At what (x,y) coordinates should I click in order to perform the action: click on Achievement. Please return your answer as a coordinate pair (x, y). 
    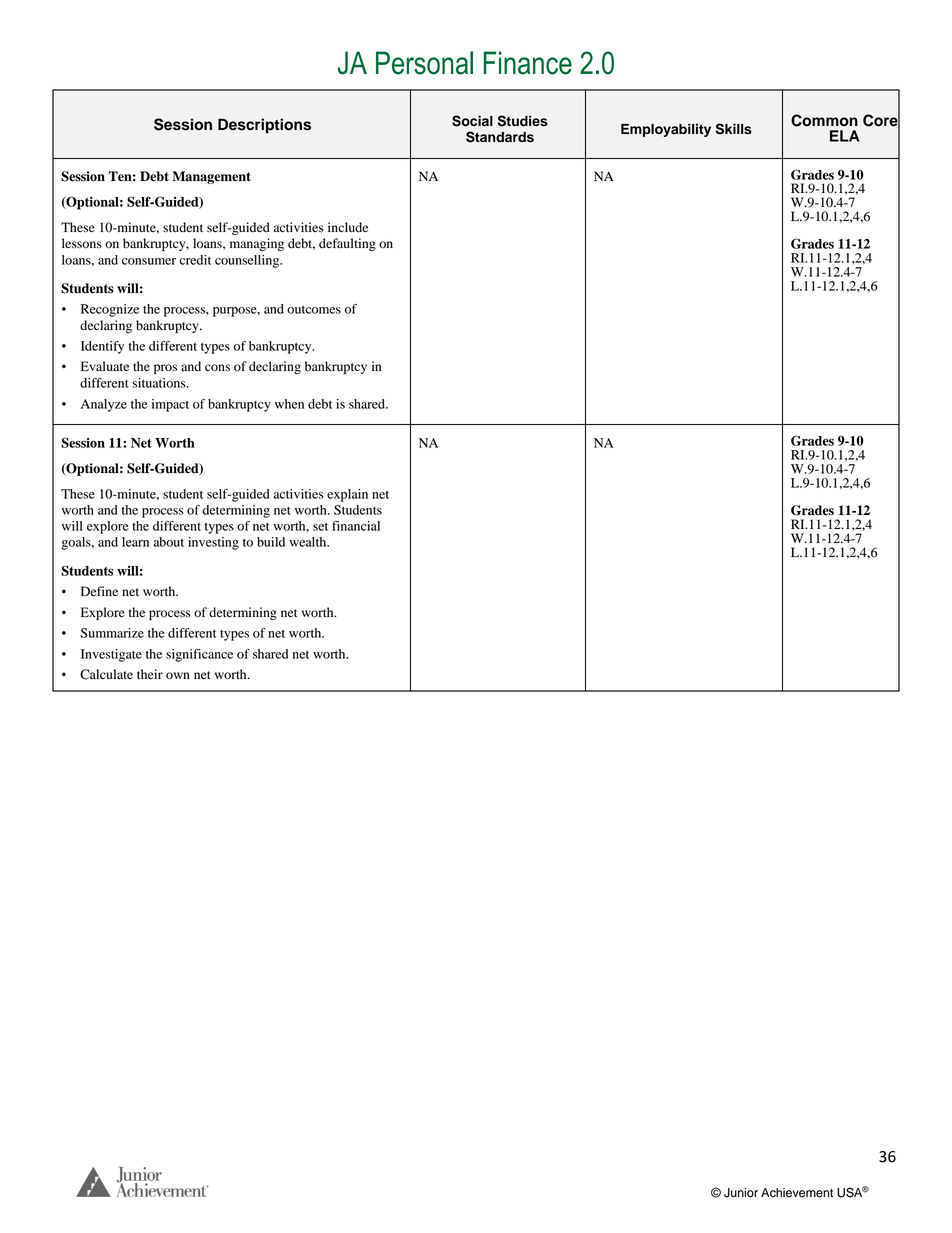
    Looking at the image, I should click on (797, 1193).
